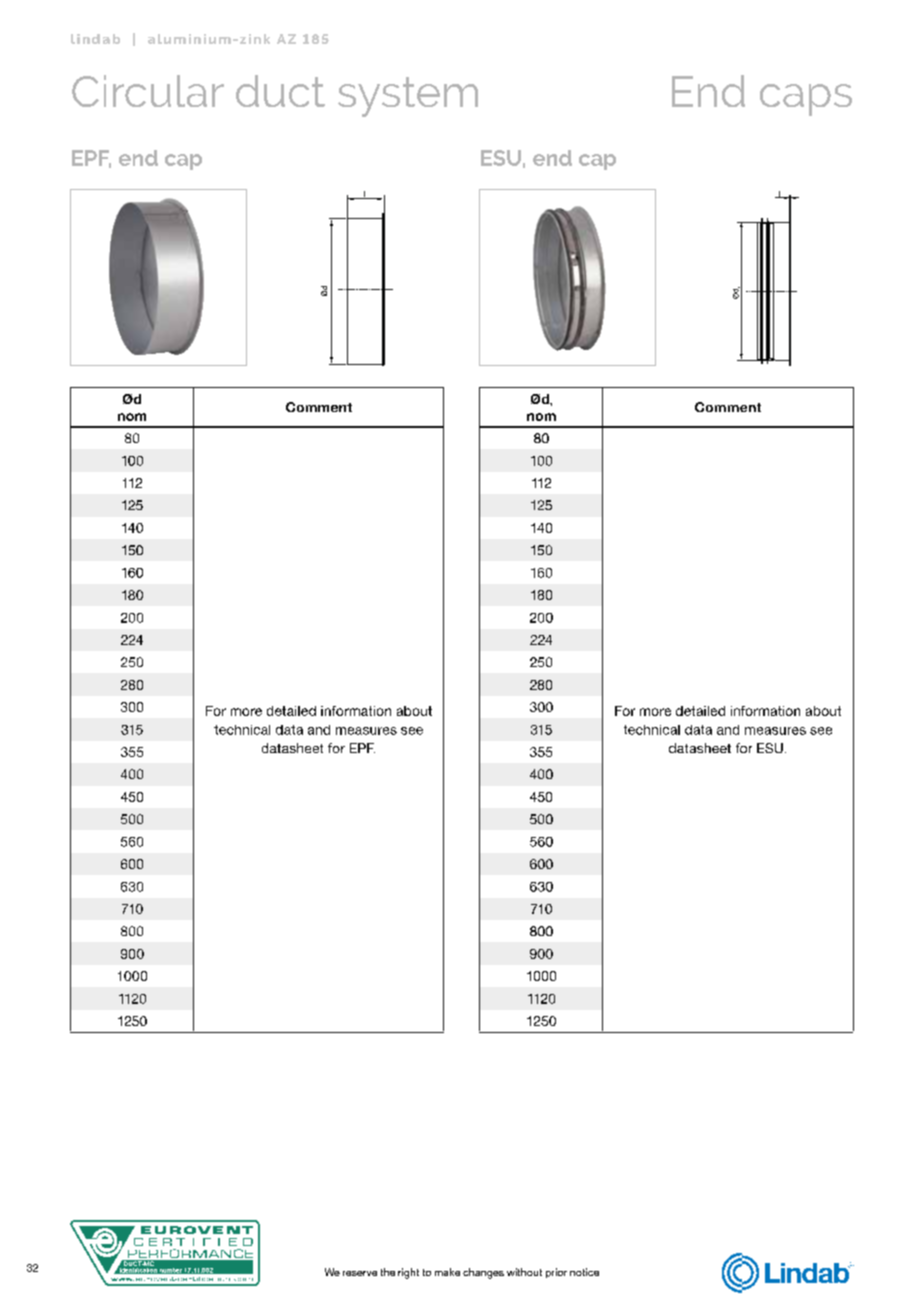 Image resolution: width=924 pixels, height=1308 pixels. Describe the element at coordinates (556, 1273) in the screenshot. I see `prior` at that location.
